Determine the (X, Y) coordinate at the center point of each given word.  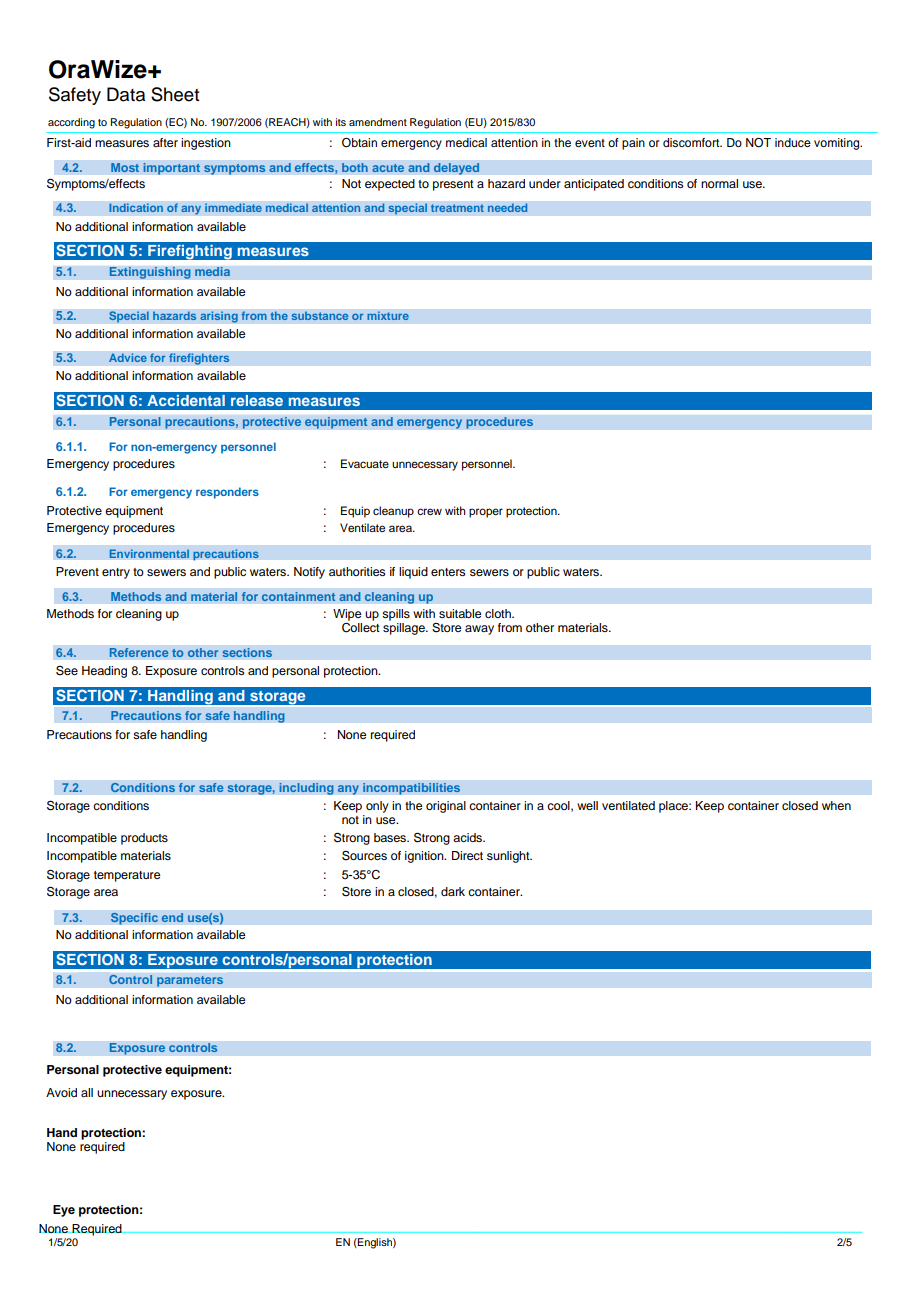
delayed (456, 169)
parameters (190, 981)
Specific (134, 918)
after (165, 142)
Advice (128, 358)
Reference (139, 653)
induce (793, 142)
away (479, 630)
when (836, 805)
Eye (64, 1211)
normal (719, 183)
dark (453, 891)
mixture (388, 316)
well (587, 805)
